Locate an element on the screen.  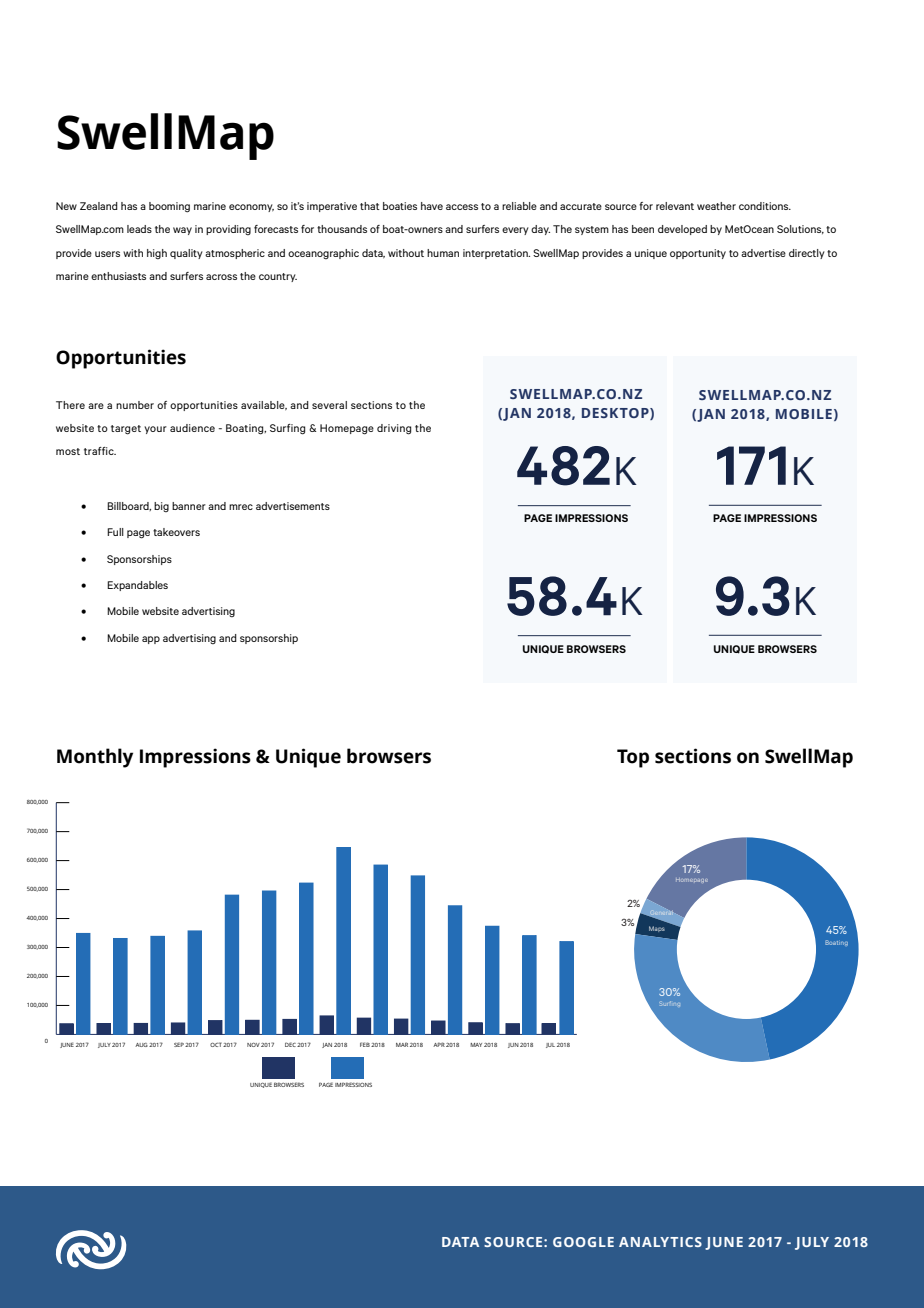
opportunity is located at coordinates (698, 254).
